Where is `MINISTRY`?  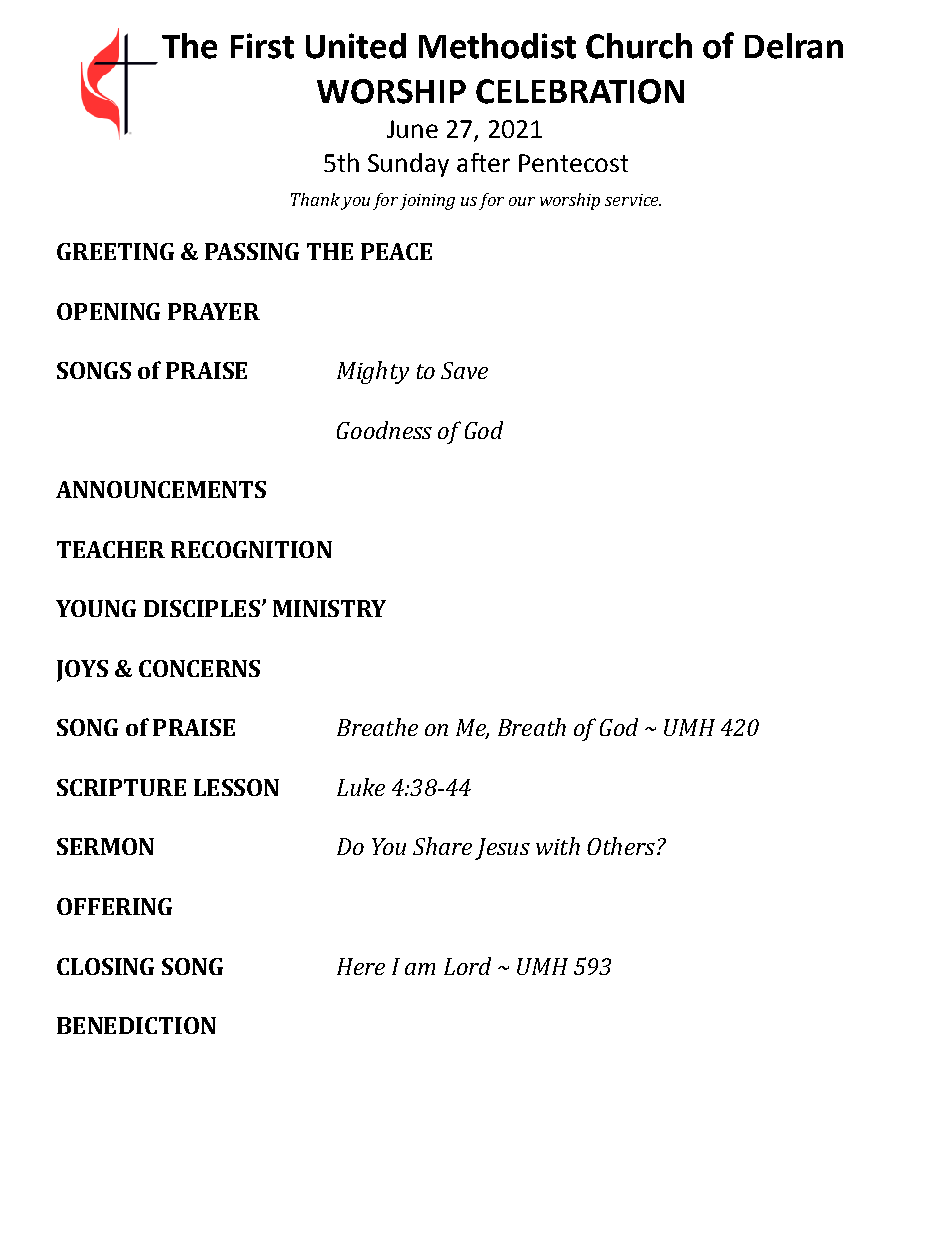
MINISTRY is located at coordinates (329, 608).
